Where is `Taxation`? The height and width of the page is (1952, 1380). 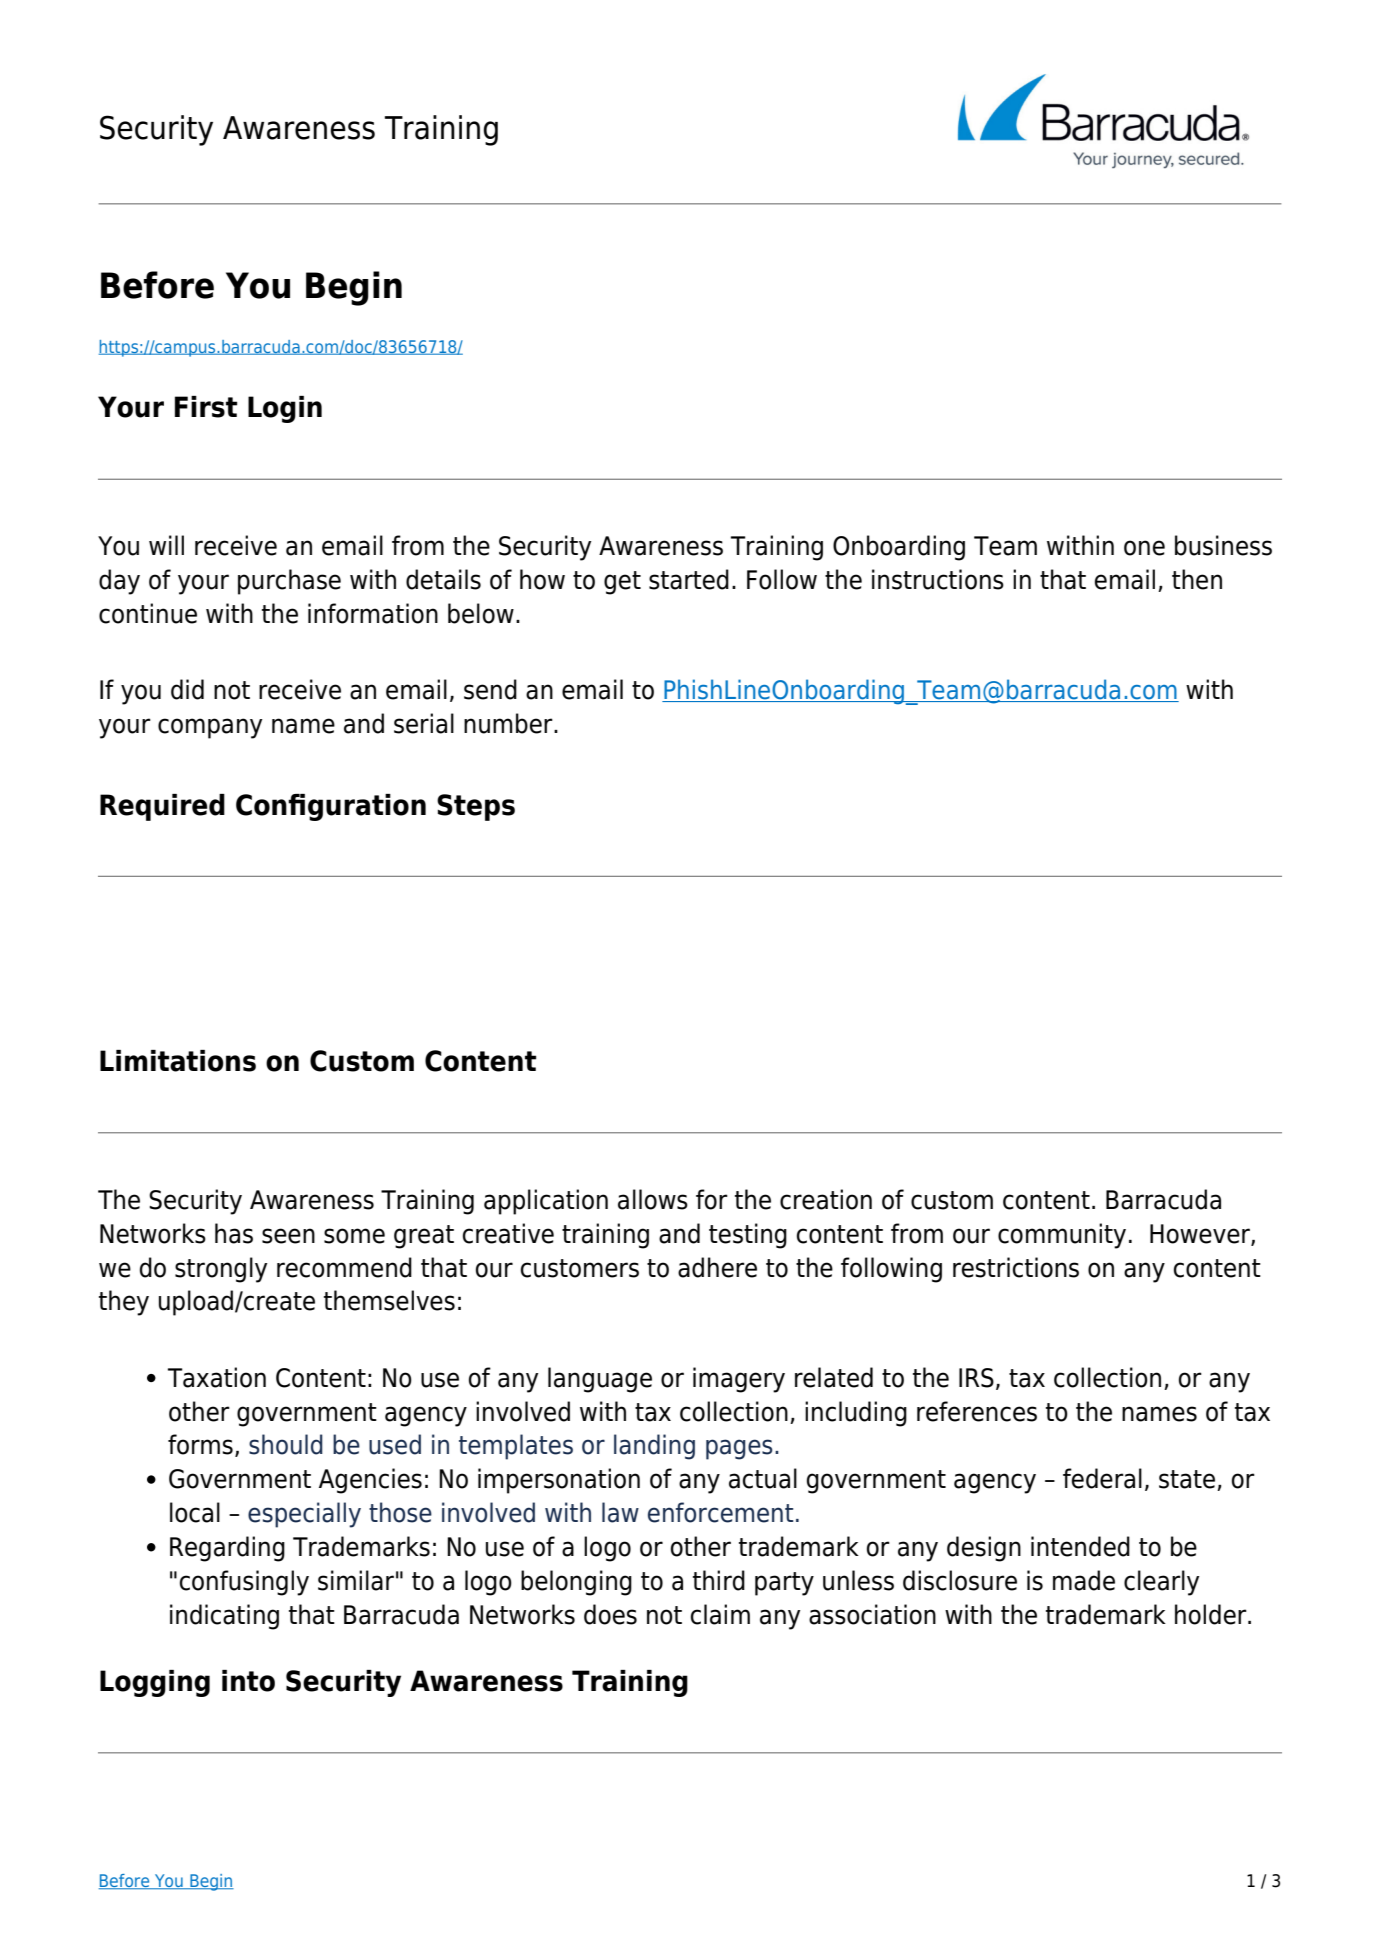
Taxation is located at coordinates (217, 1377).
